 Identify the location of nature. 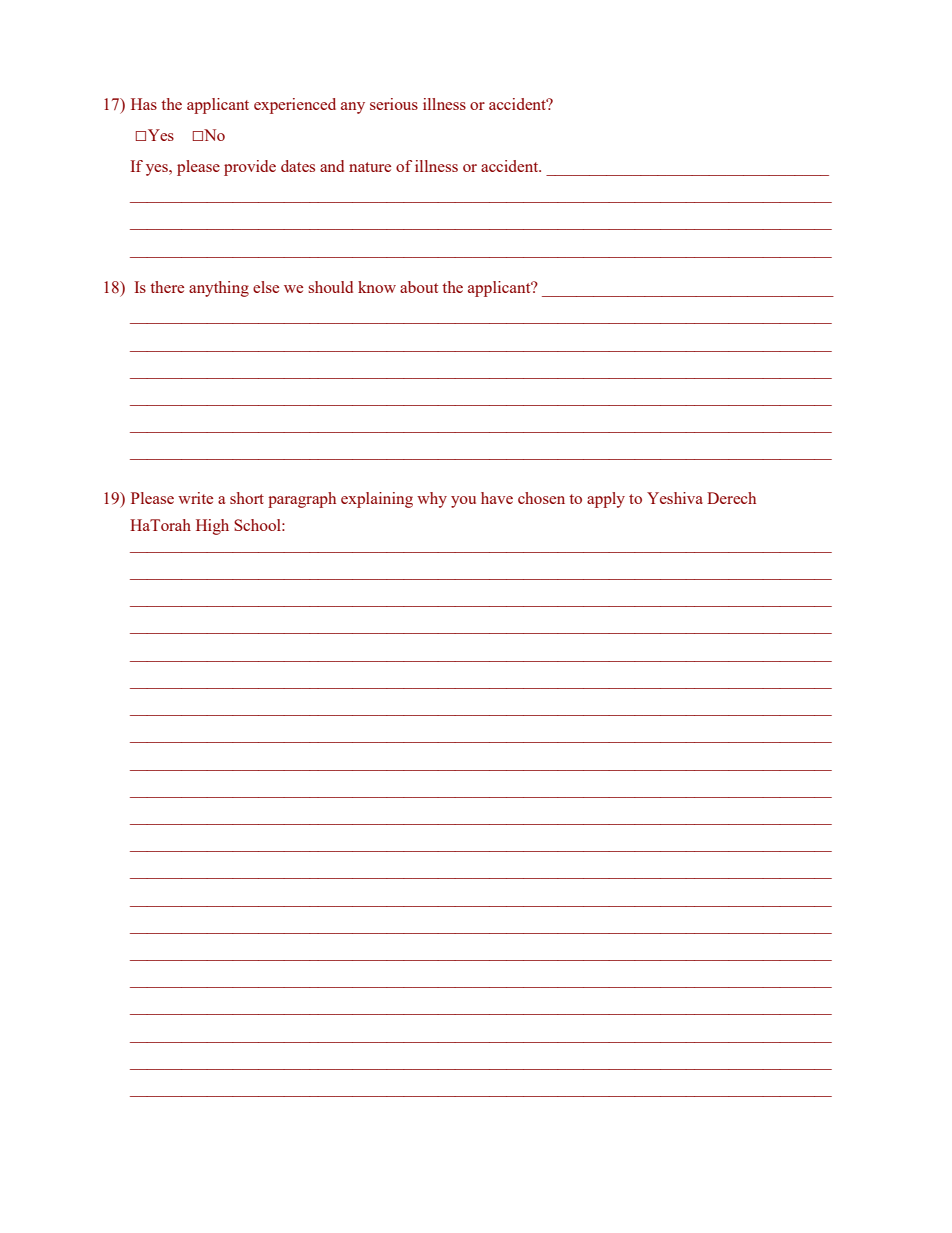
(370, 167).
